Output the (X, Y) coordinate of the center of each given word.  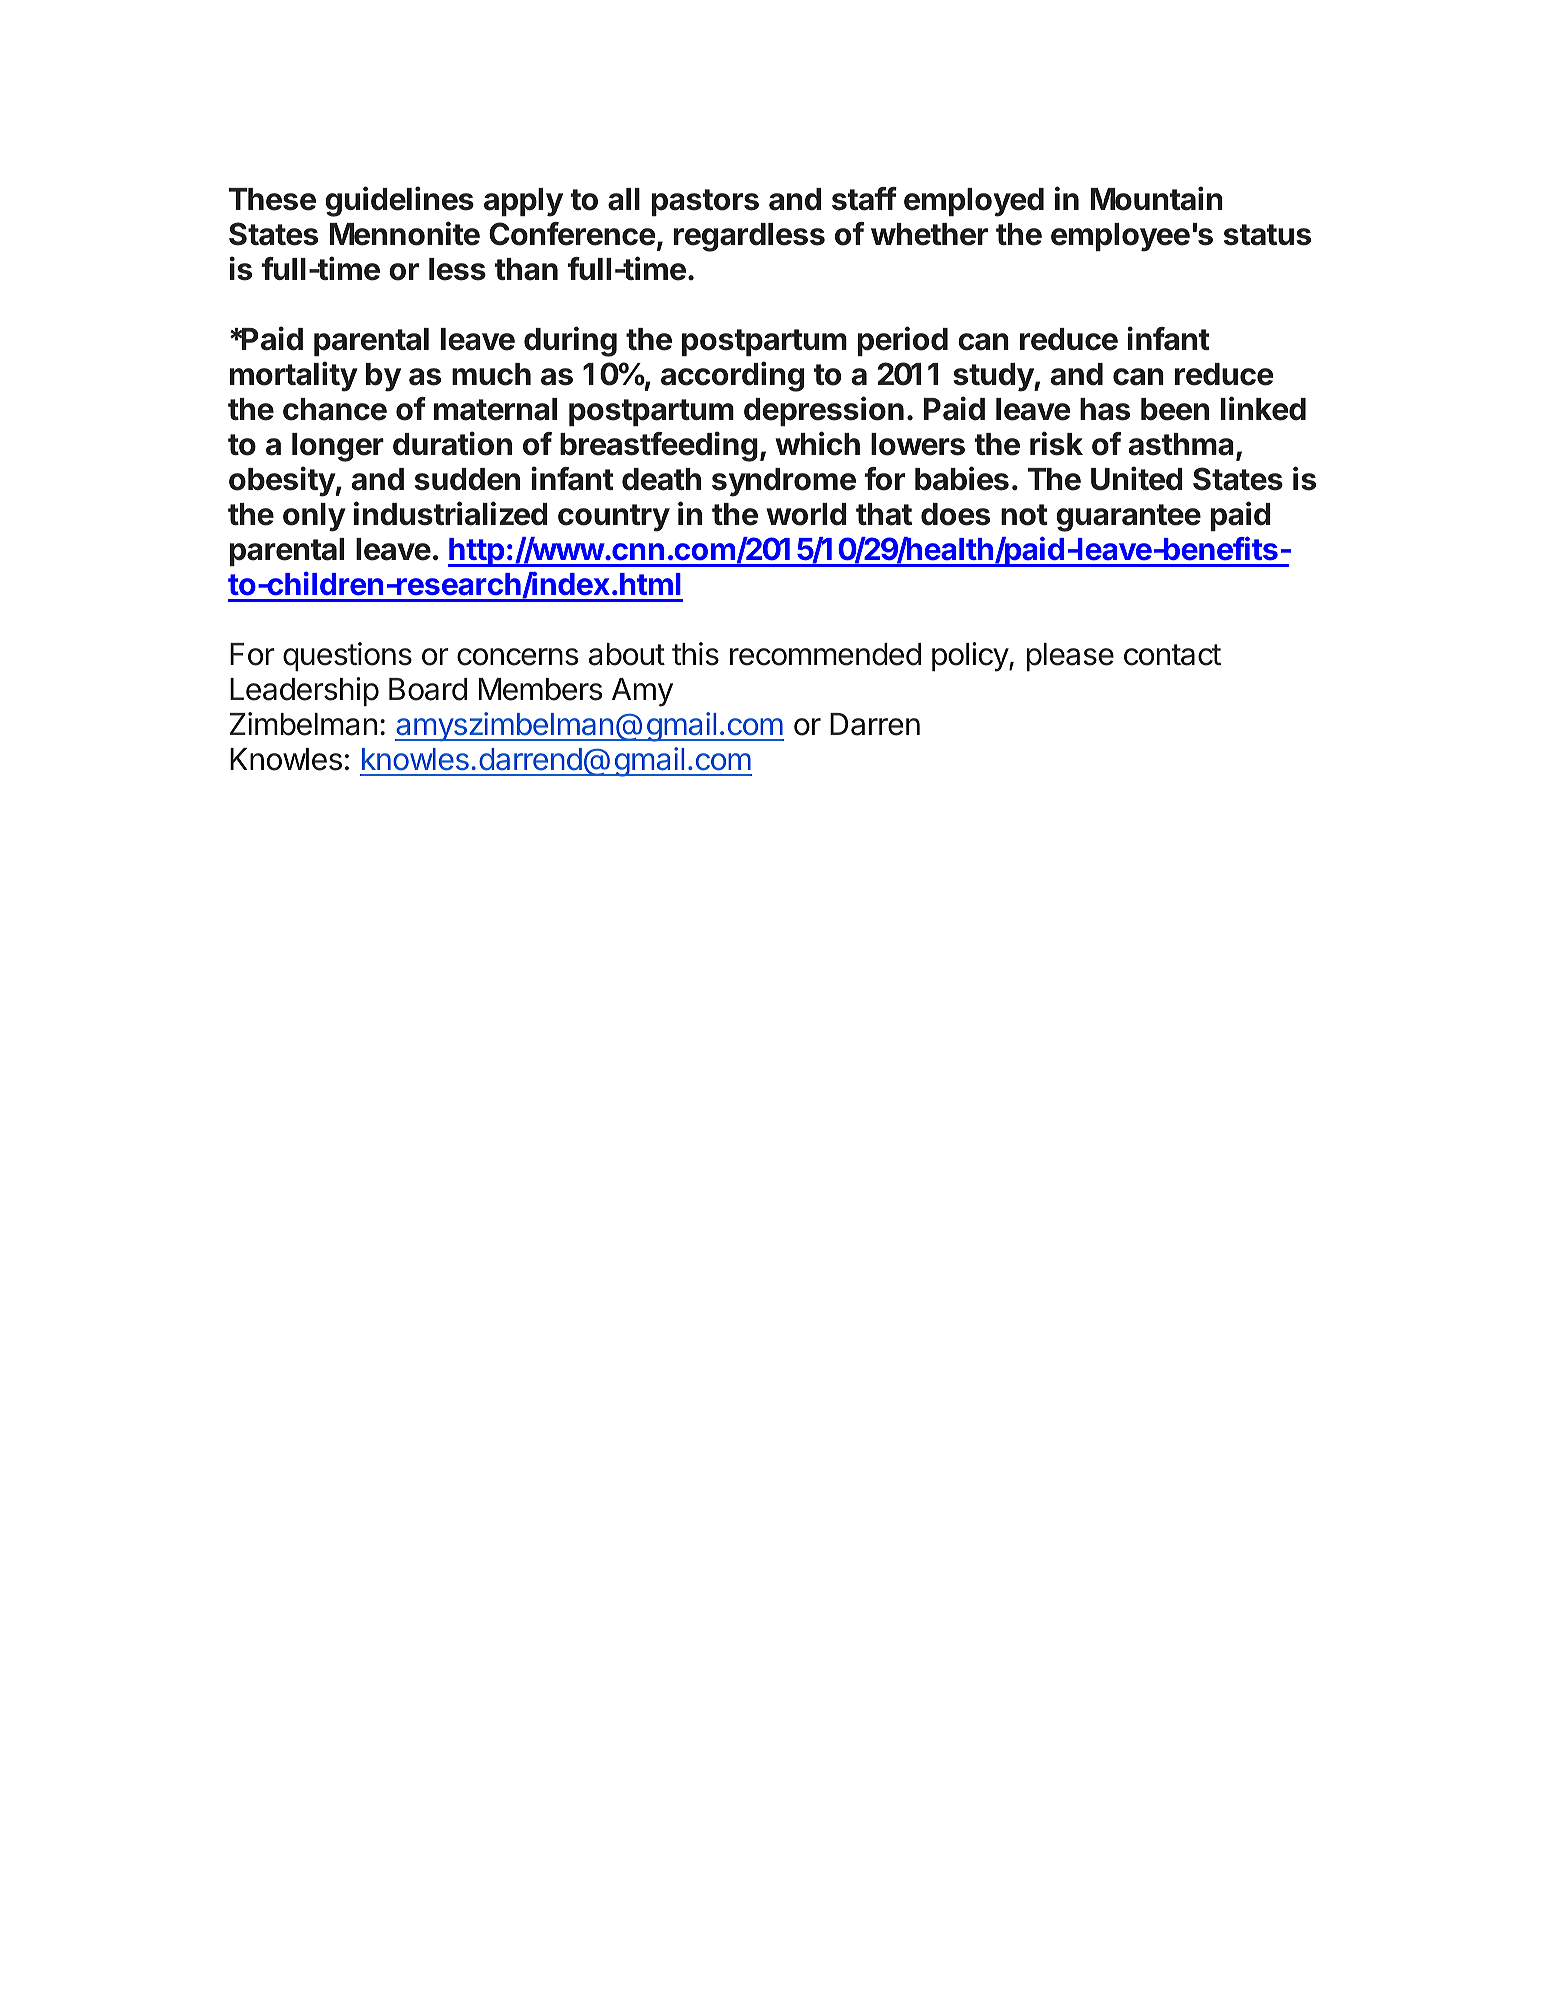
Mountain (1156, 198)
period (903, 341)
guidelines (399, 201)
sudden (467, 479)
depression (824, 411)
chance (335, 409)
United (1137, 478)
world (806, 514)
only (314, 517)
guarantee (1128, 518)
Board (428, 689)
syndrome (784, 482)
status (1267, 235)
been (1175, 409)
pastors (705, 202)
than (526, 269)
